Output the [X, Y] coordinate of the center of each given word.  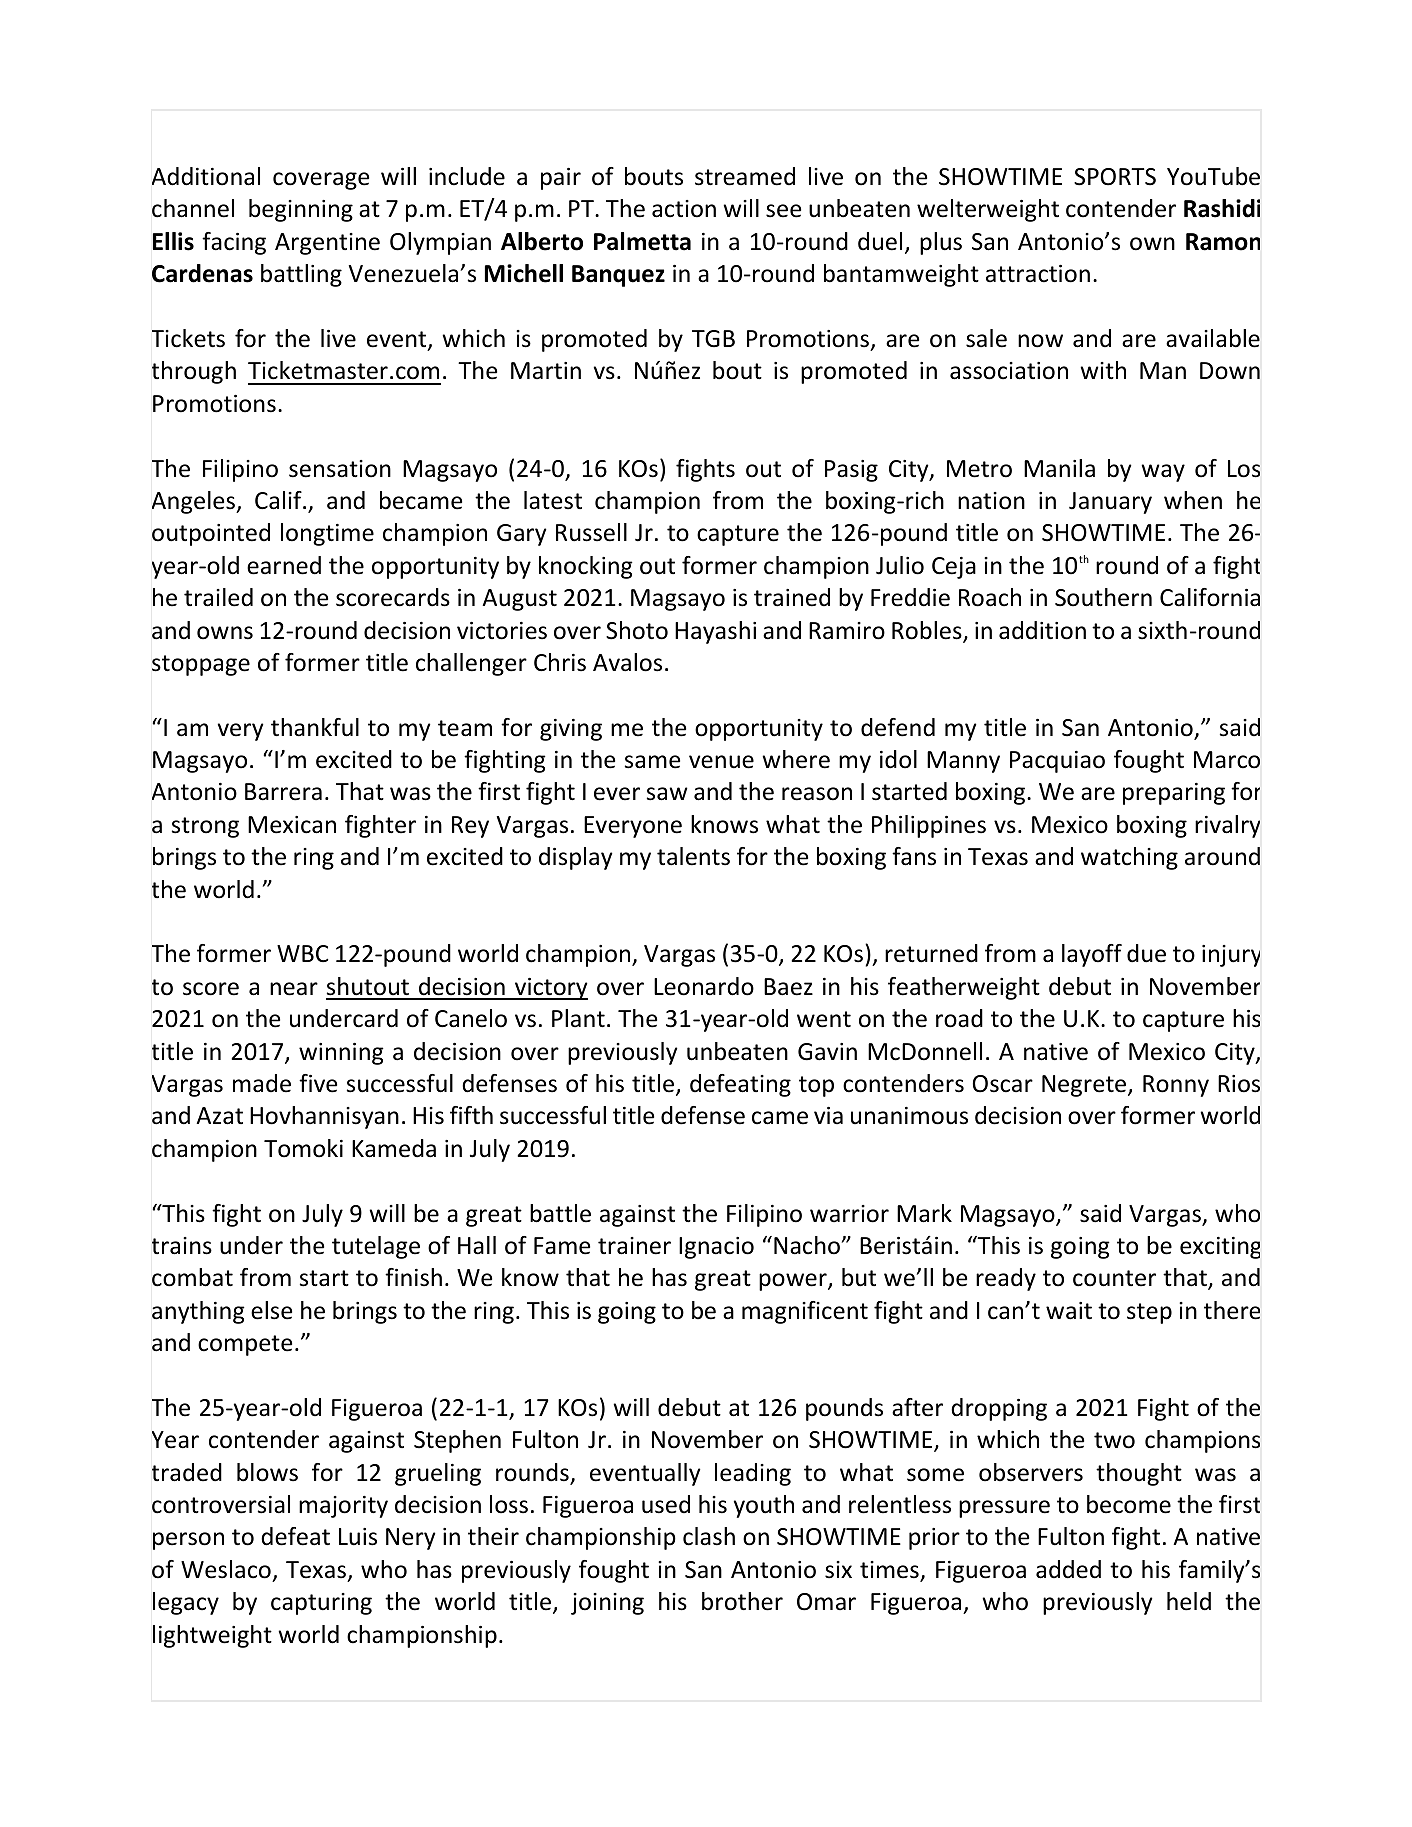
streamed [745, 176]
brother [742, 1601]
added [1068, 1569]
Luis [358, 1537]
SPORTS [1115, 177]
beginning [301, 210]
